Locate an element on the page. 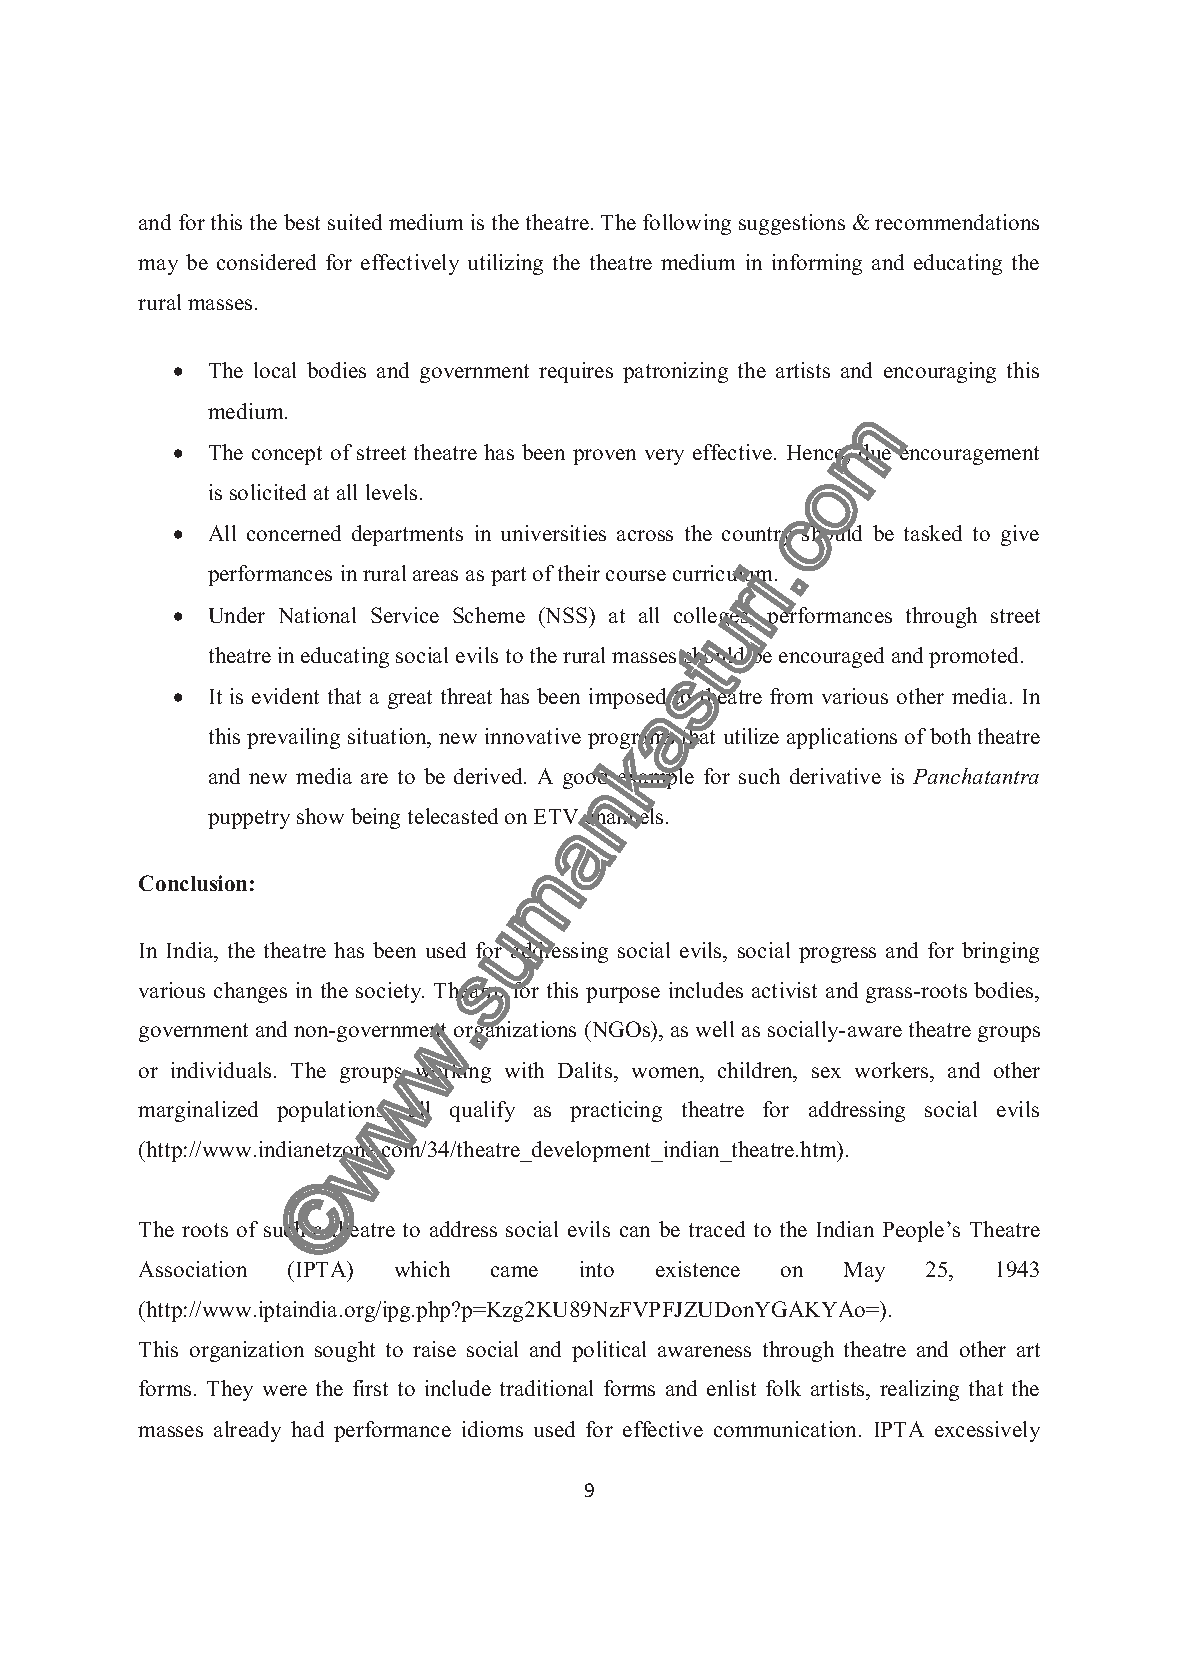  were is located at coordinates (285, 1390).
